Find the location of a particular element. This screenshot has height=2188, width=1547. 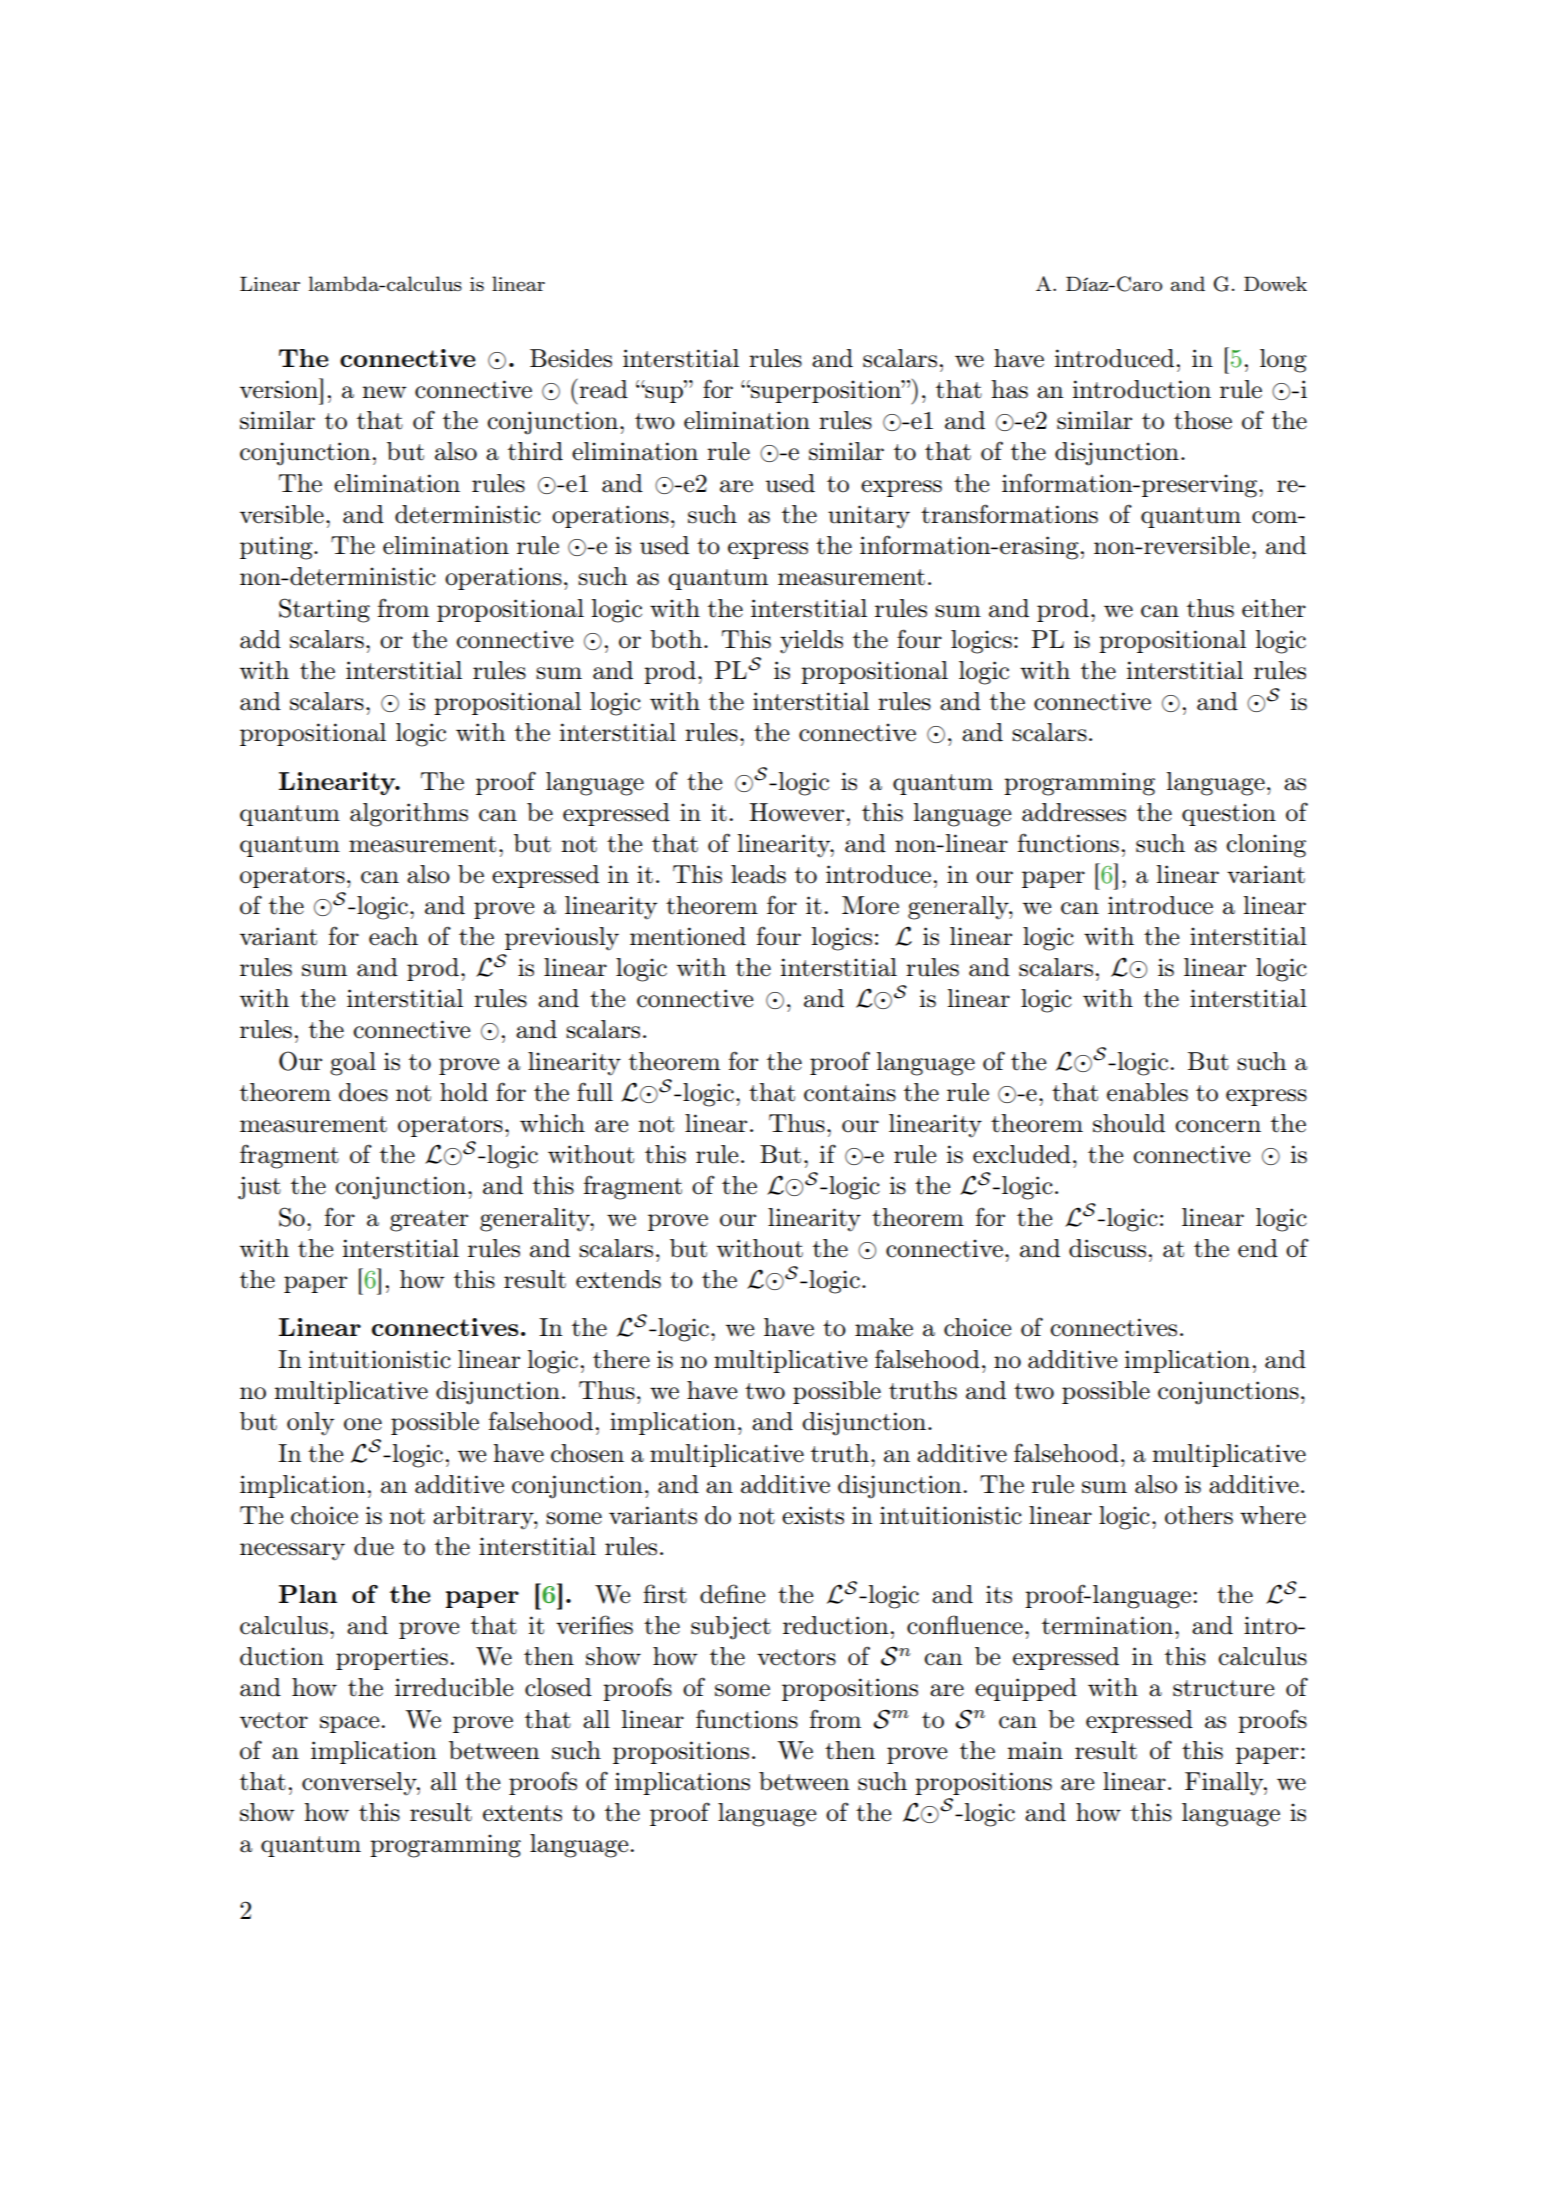

read is located at coordinates (603, 389).
